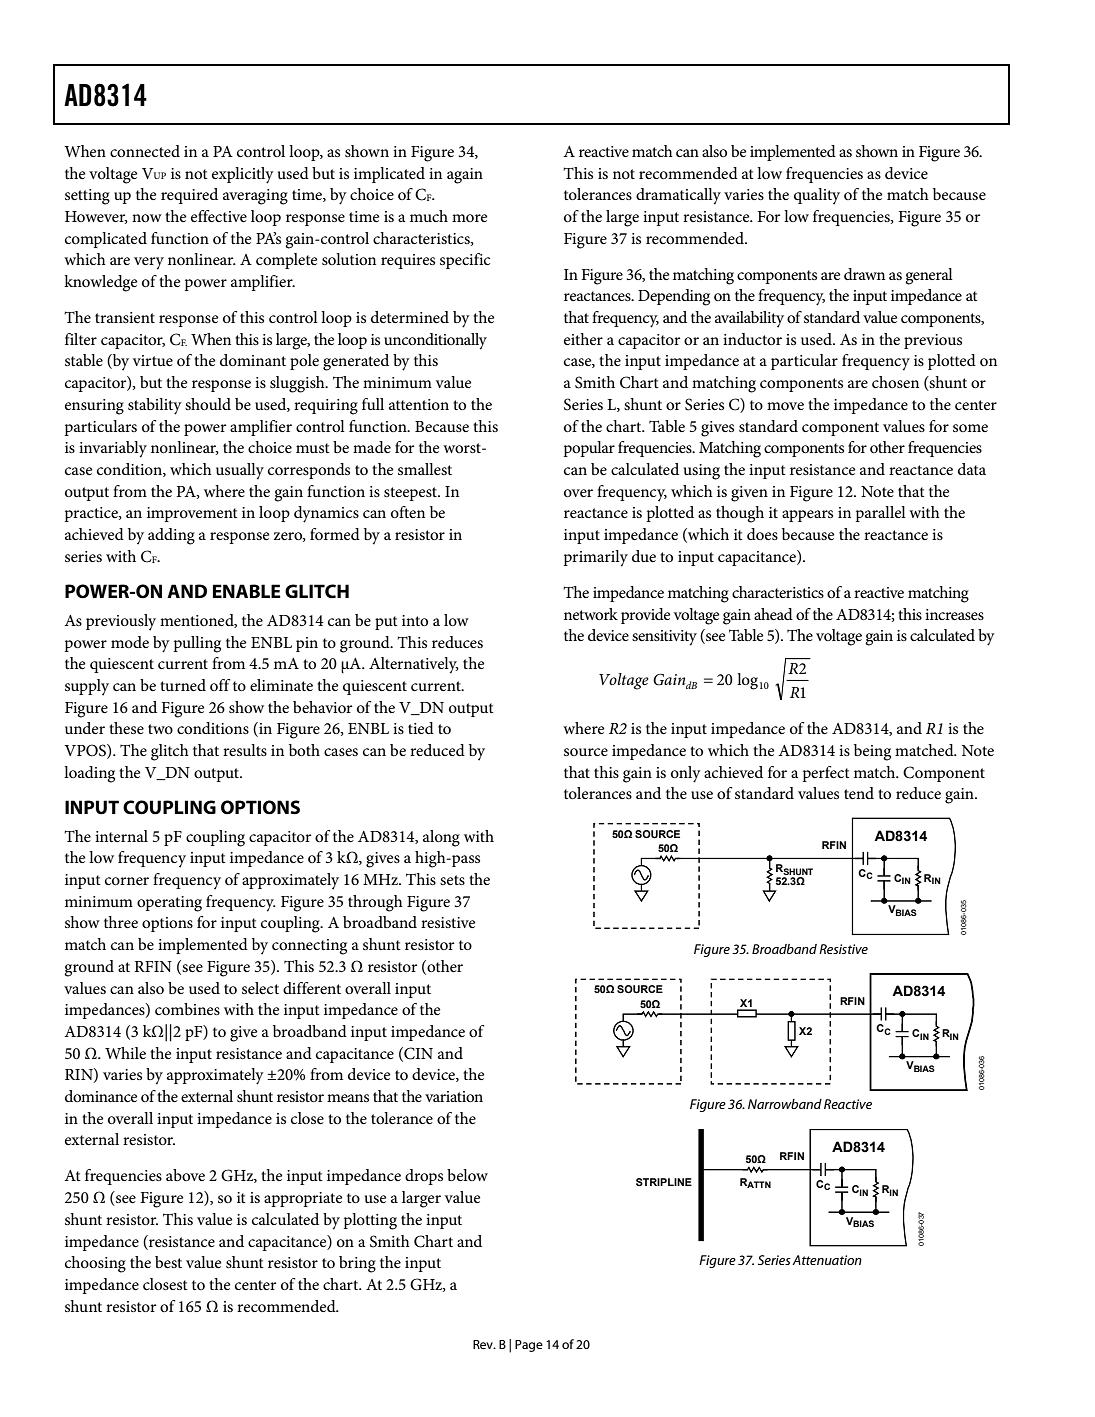 The width and height of the page is (1095, 1417). Describe the element at coordinates (881, 514) in the page. I see `parallel` at that location.
